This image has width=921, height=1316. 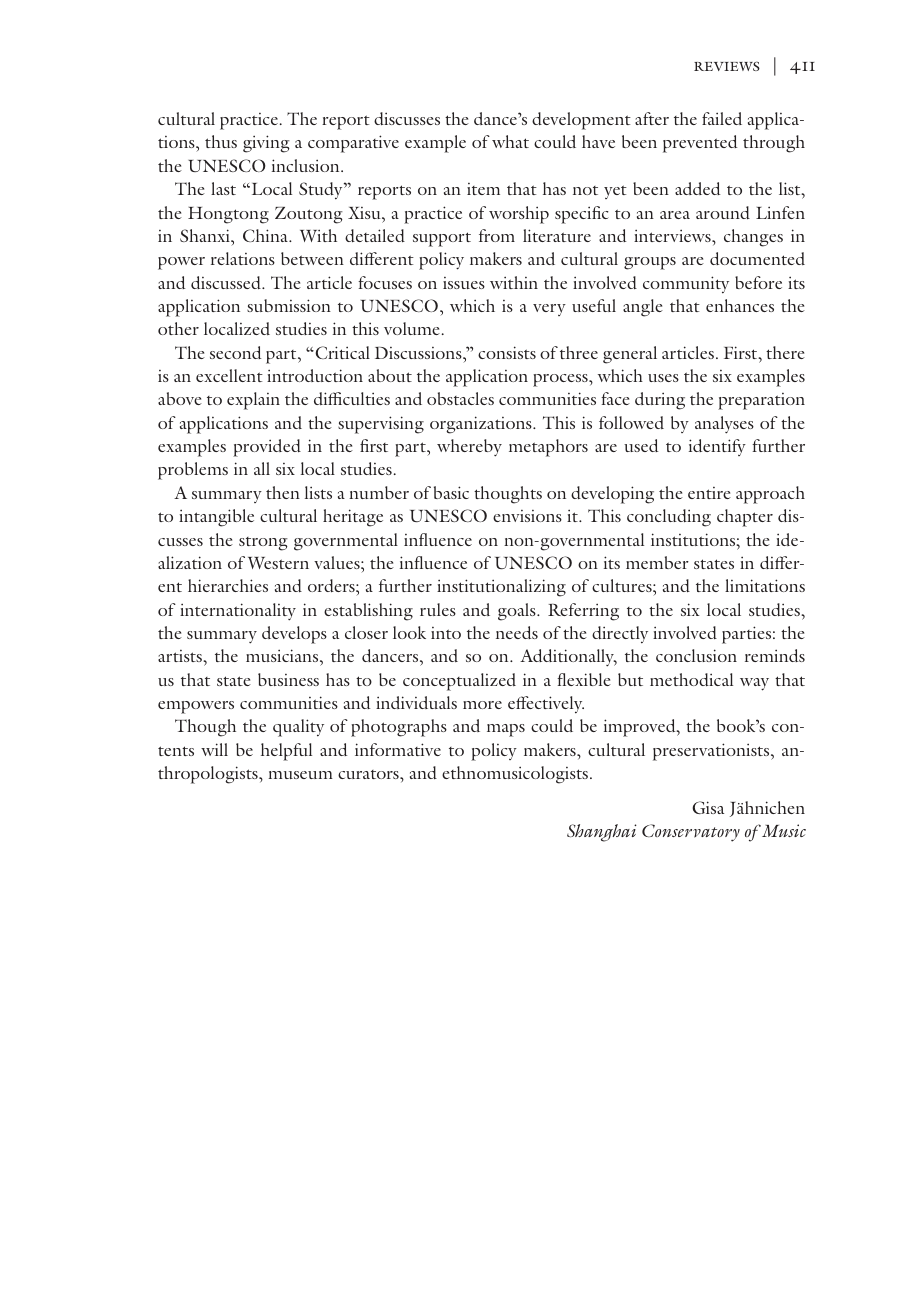 What do you see at coordinates (266, 144) in the image?
I see `giving` at bounding box center [266, 144].
